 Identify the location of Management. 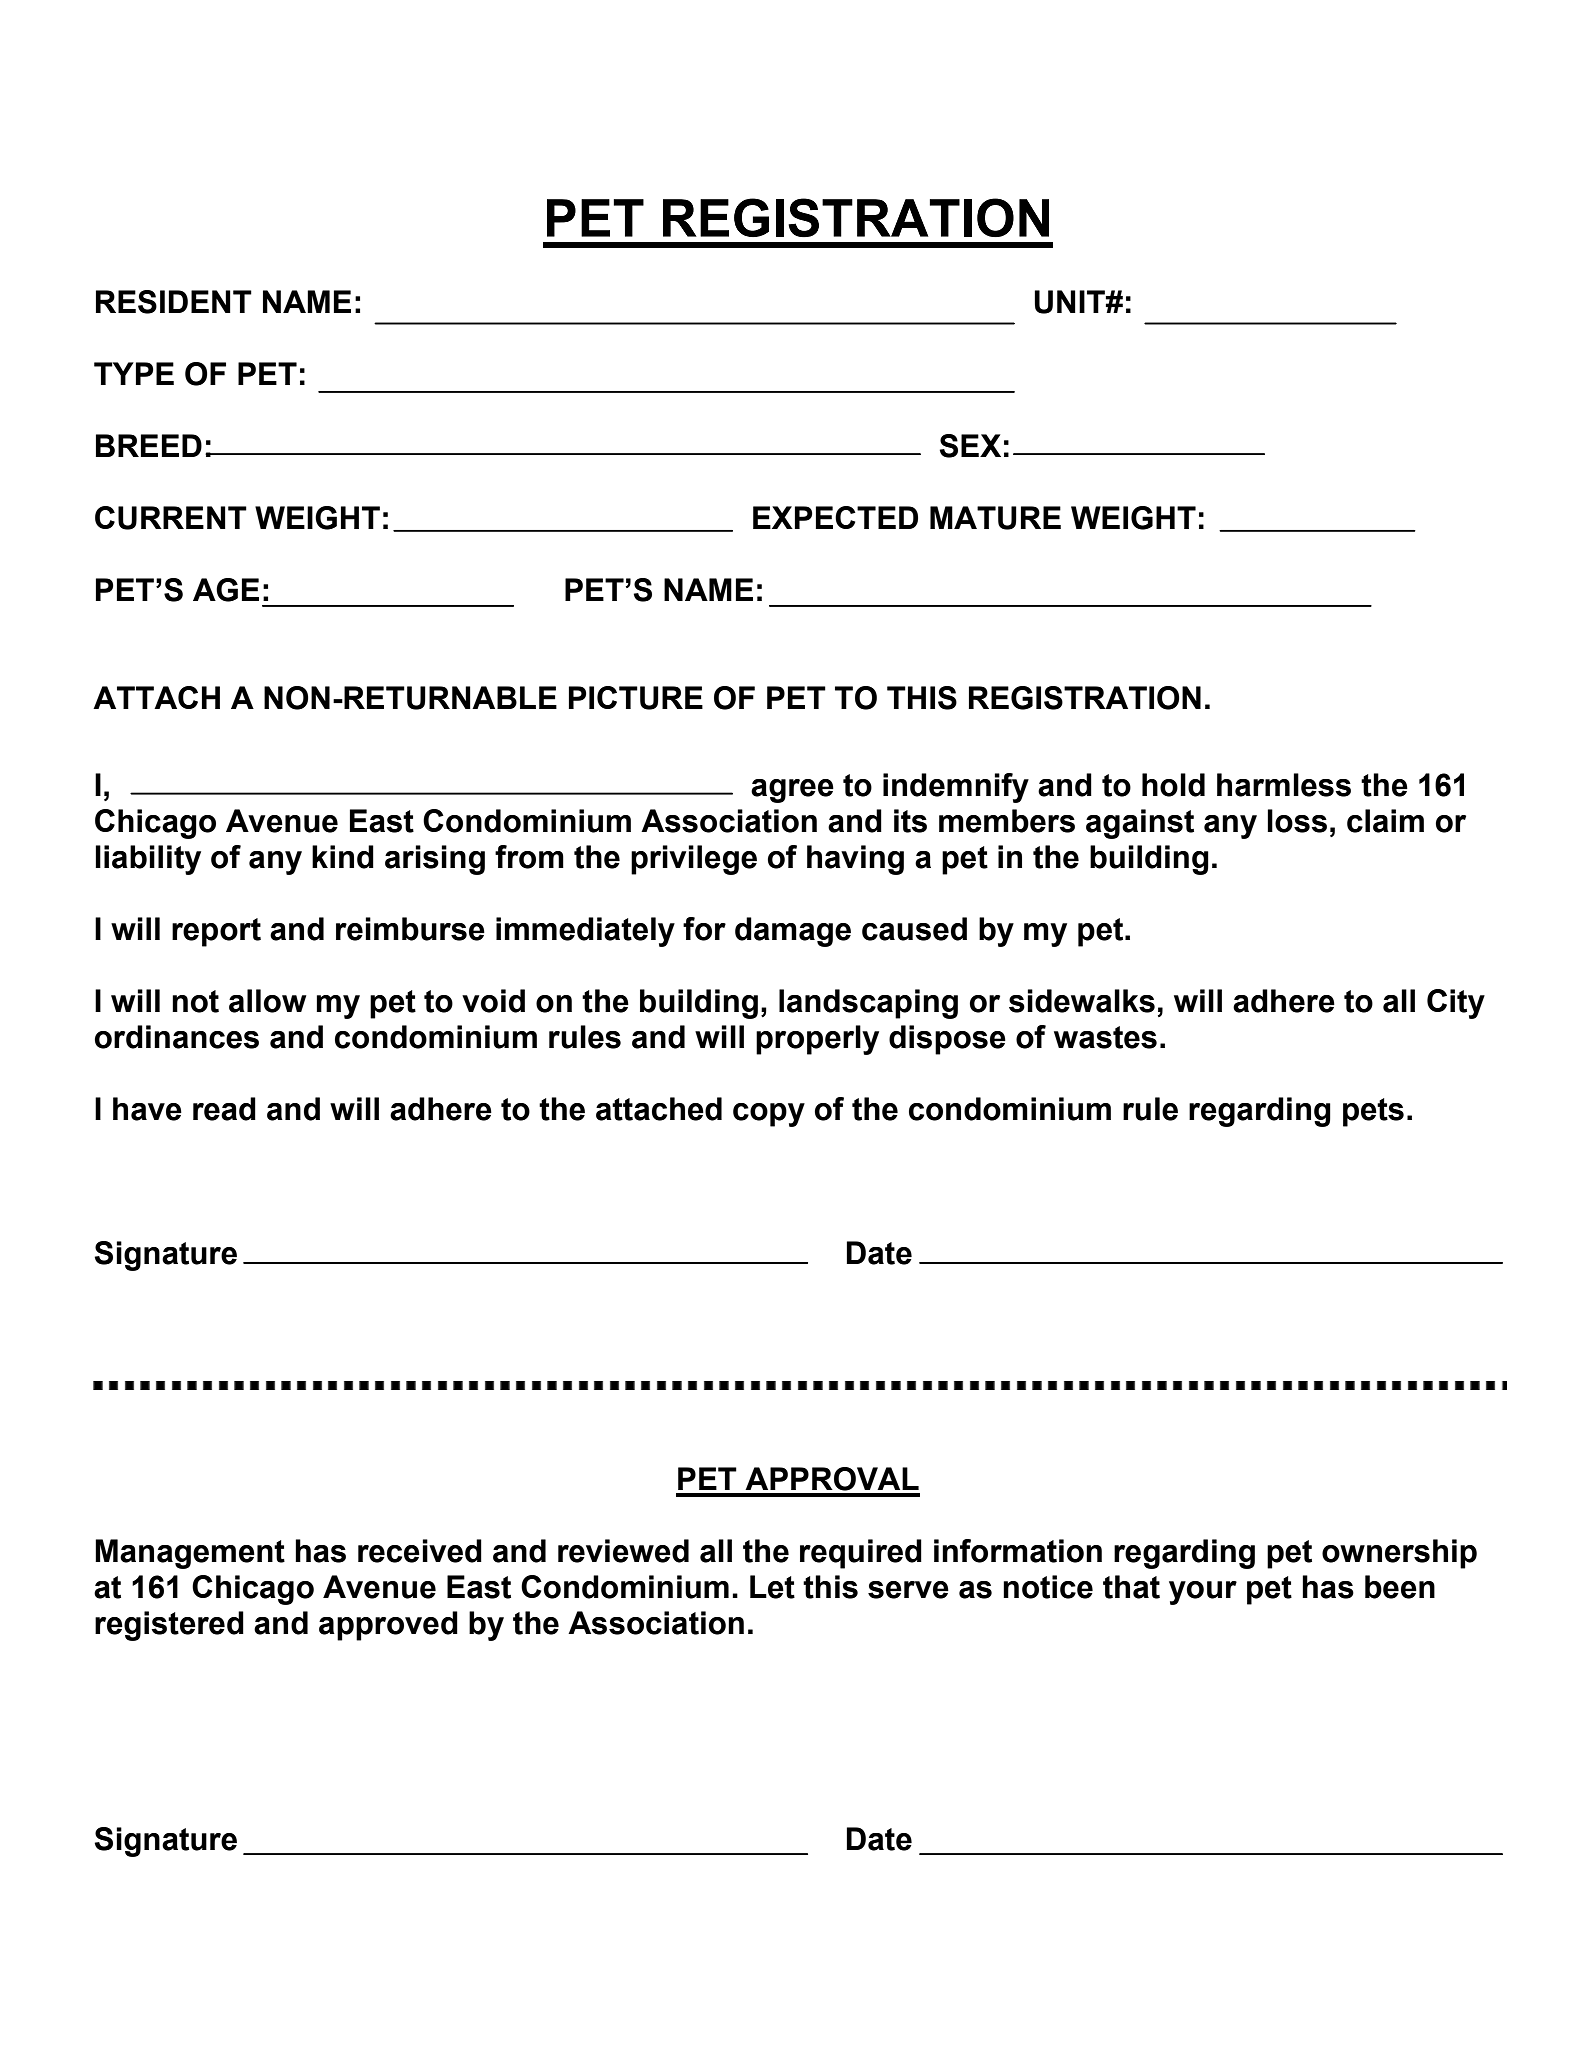
(190, 1554).
